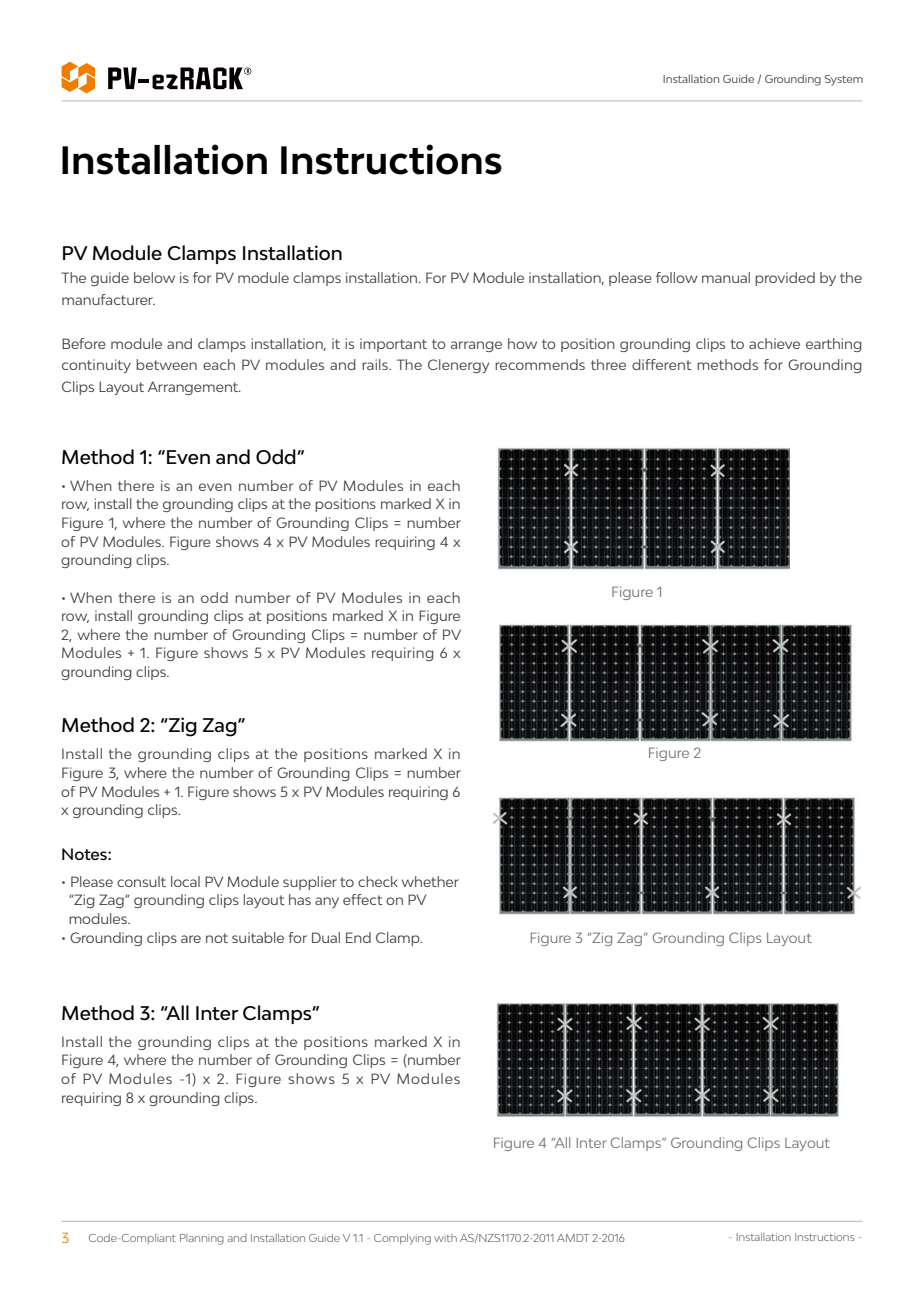  I want to click on Planning, so click(202, 1239).
